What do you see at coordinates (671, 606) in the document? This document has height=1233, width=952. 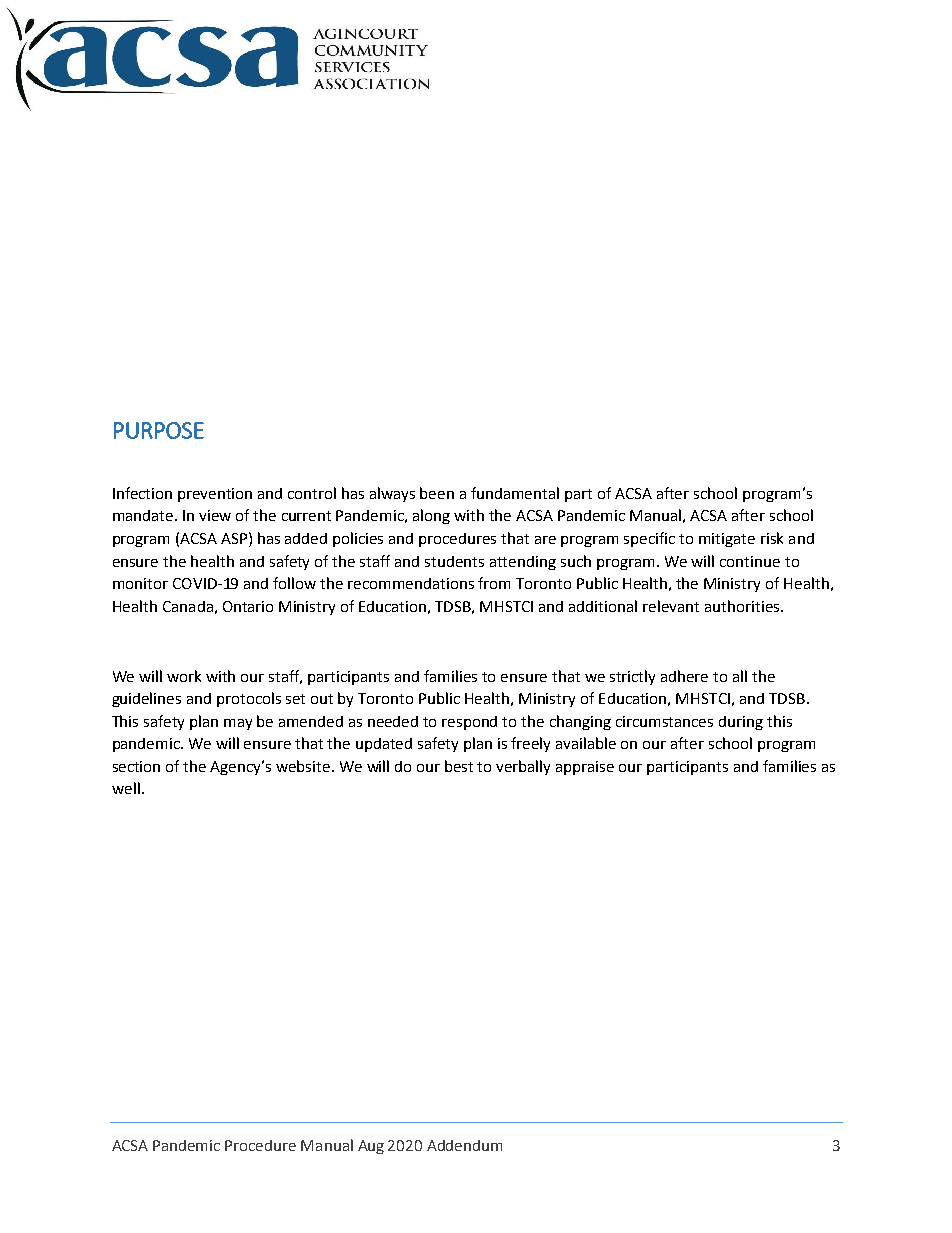 I see `relevant` at bounding box center [671, 606].
